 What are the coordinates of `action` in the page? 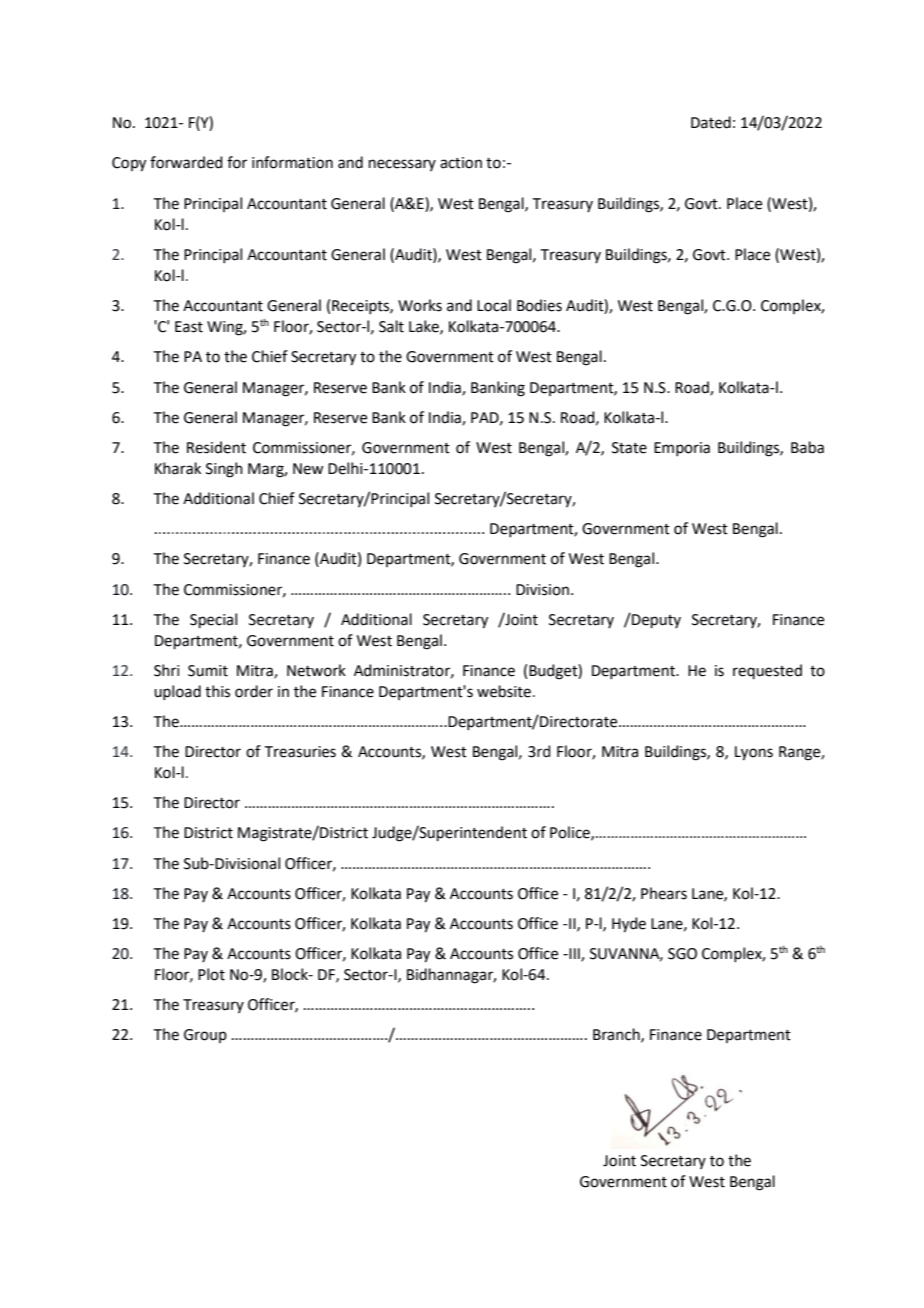 It's located at (461, 163).
